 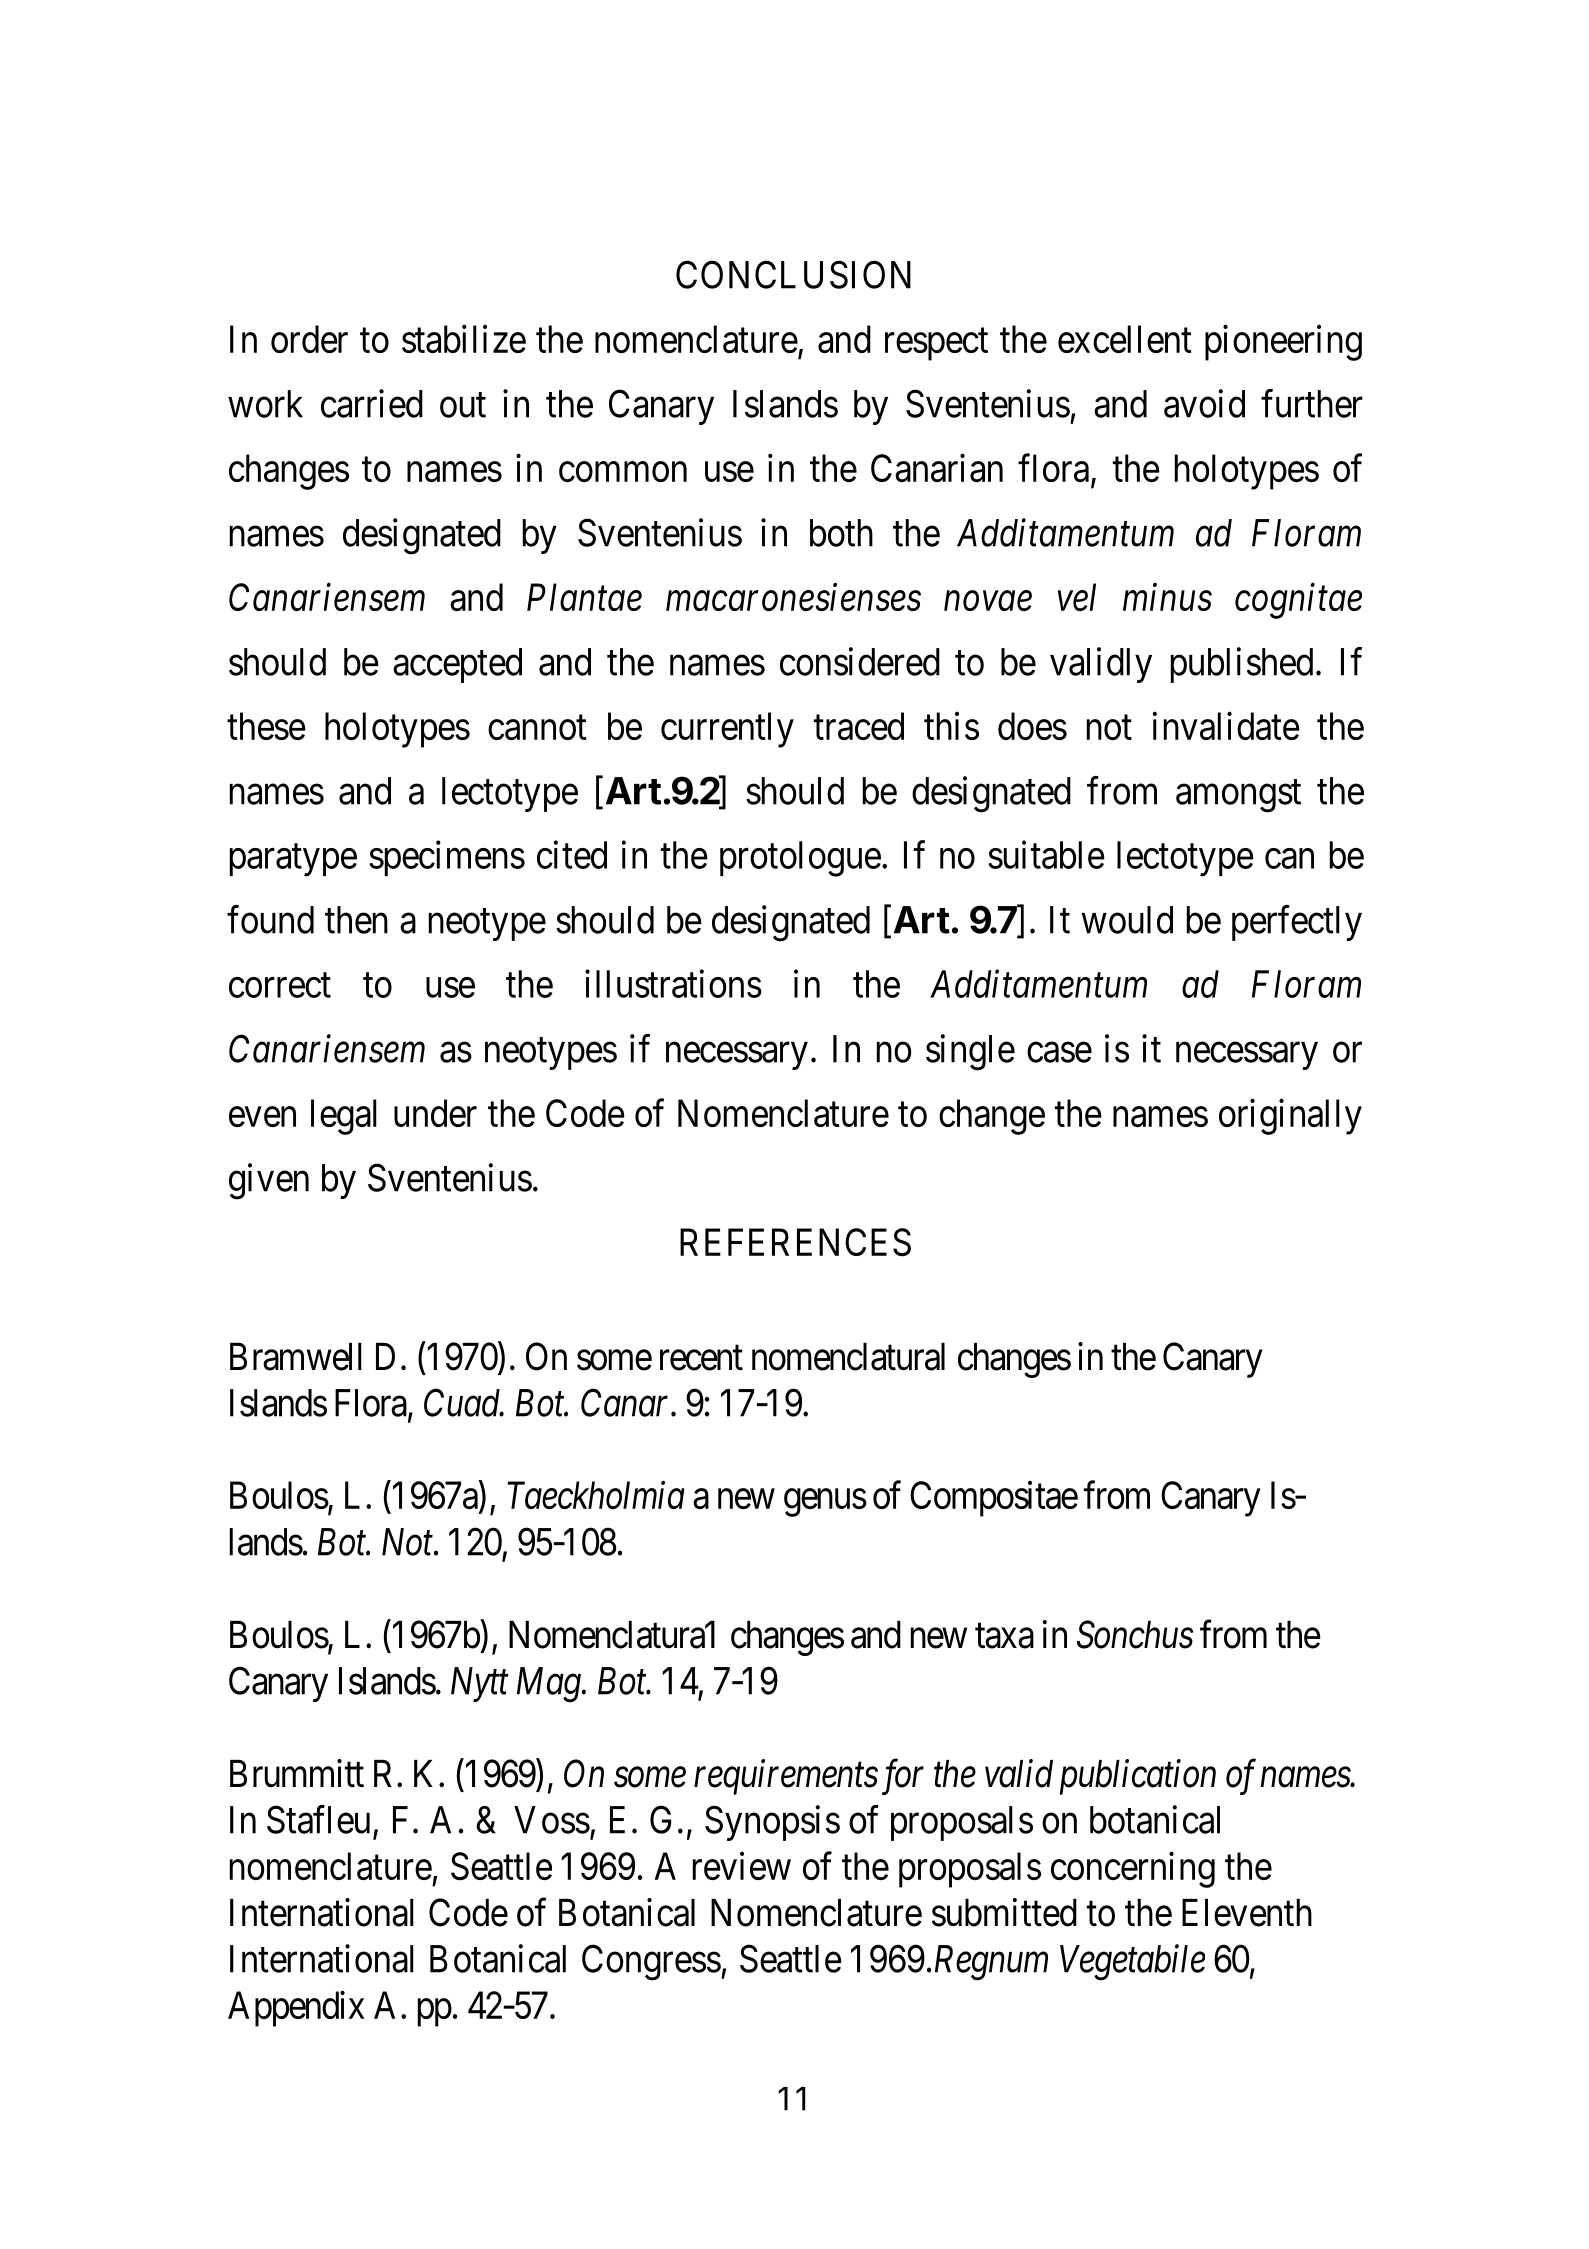 What do you see at coordinates (457, 665) in the screenshot?
I see `accepted` at bounding box center [457, 665].
